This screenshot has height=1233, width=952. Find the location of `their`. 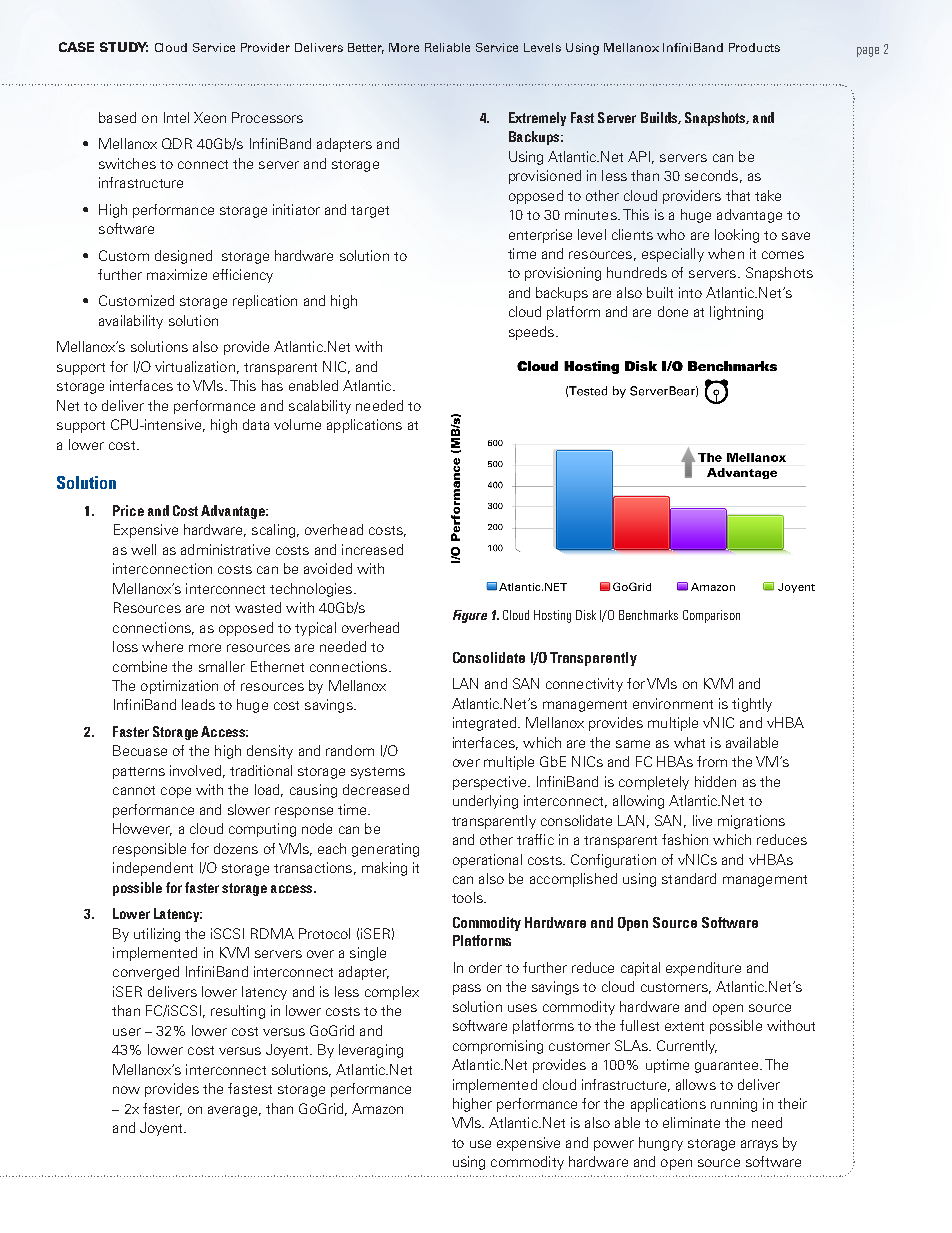

their is located at coordinates (792, 1103).
